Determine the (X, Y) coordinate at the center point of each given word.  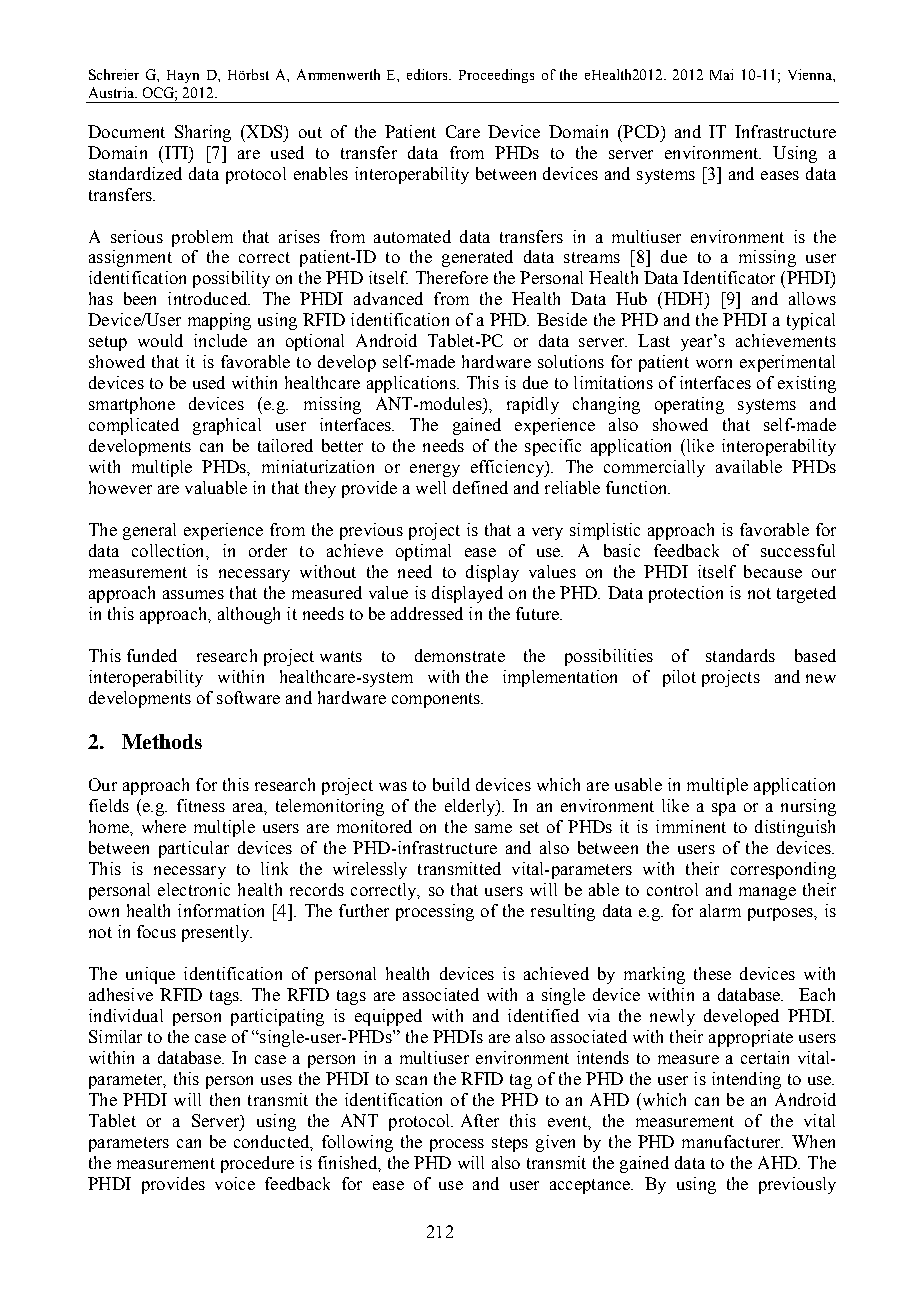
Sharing (203, 133)
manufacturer (732, 1141)
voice (235, 1183)
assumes (193, 594)
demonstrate (460, 655)
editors (429, 74)
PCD (640, 131)
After (480, 1120)
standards (740, 655)
